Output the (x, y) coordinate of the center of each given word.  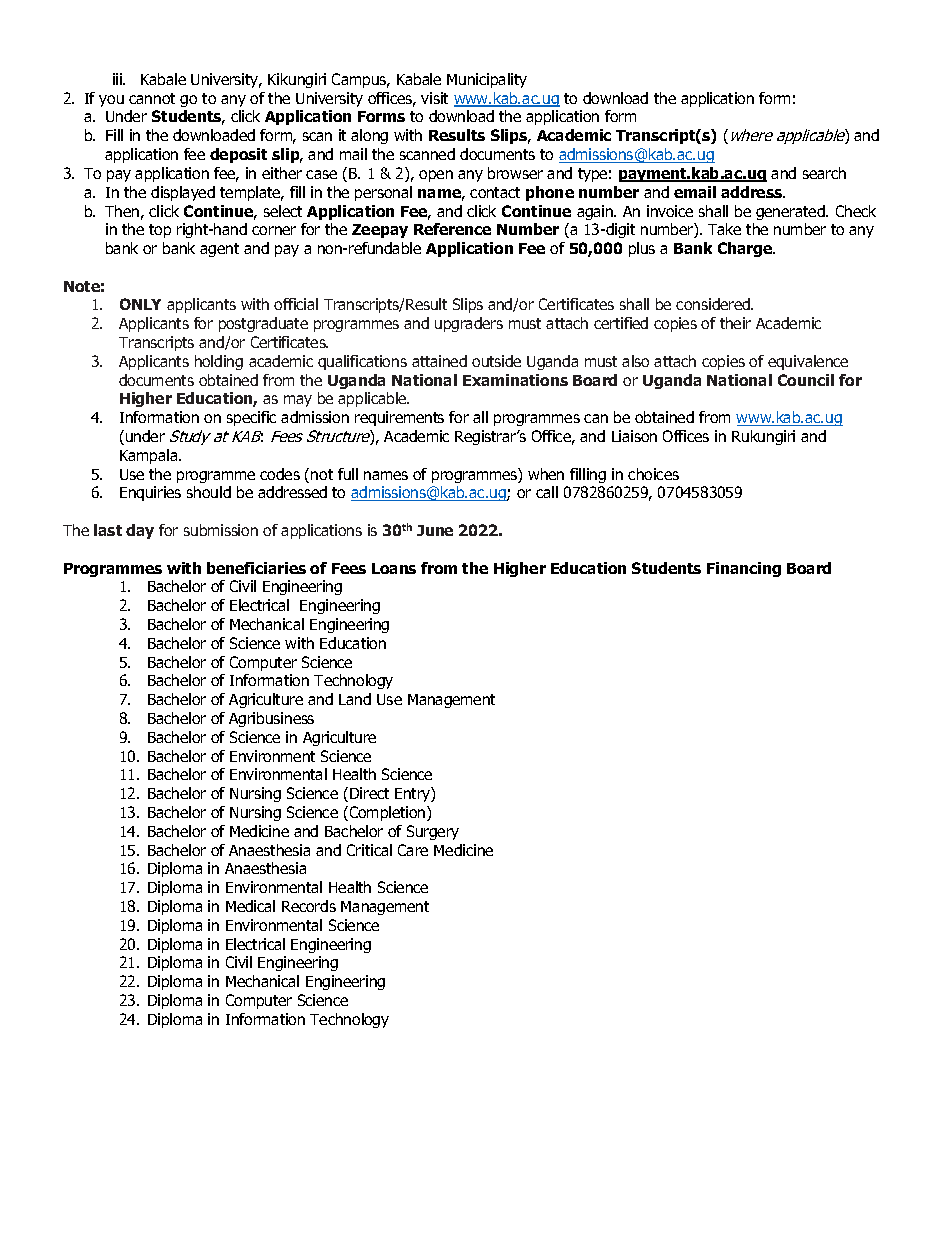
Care (413, 850)
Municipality (487, 80)
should (209, 492)
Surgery (433, 832)
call (547, 492)
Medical (250, 906)
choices (653, 474)
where (750, 136)
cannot (152, 98)
